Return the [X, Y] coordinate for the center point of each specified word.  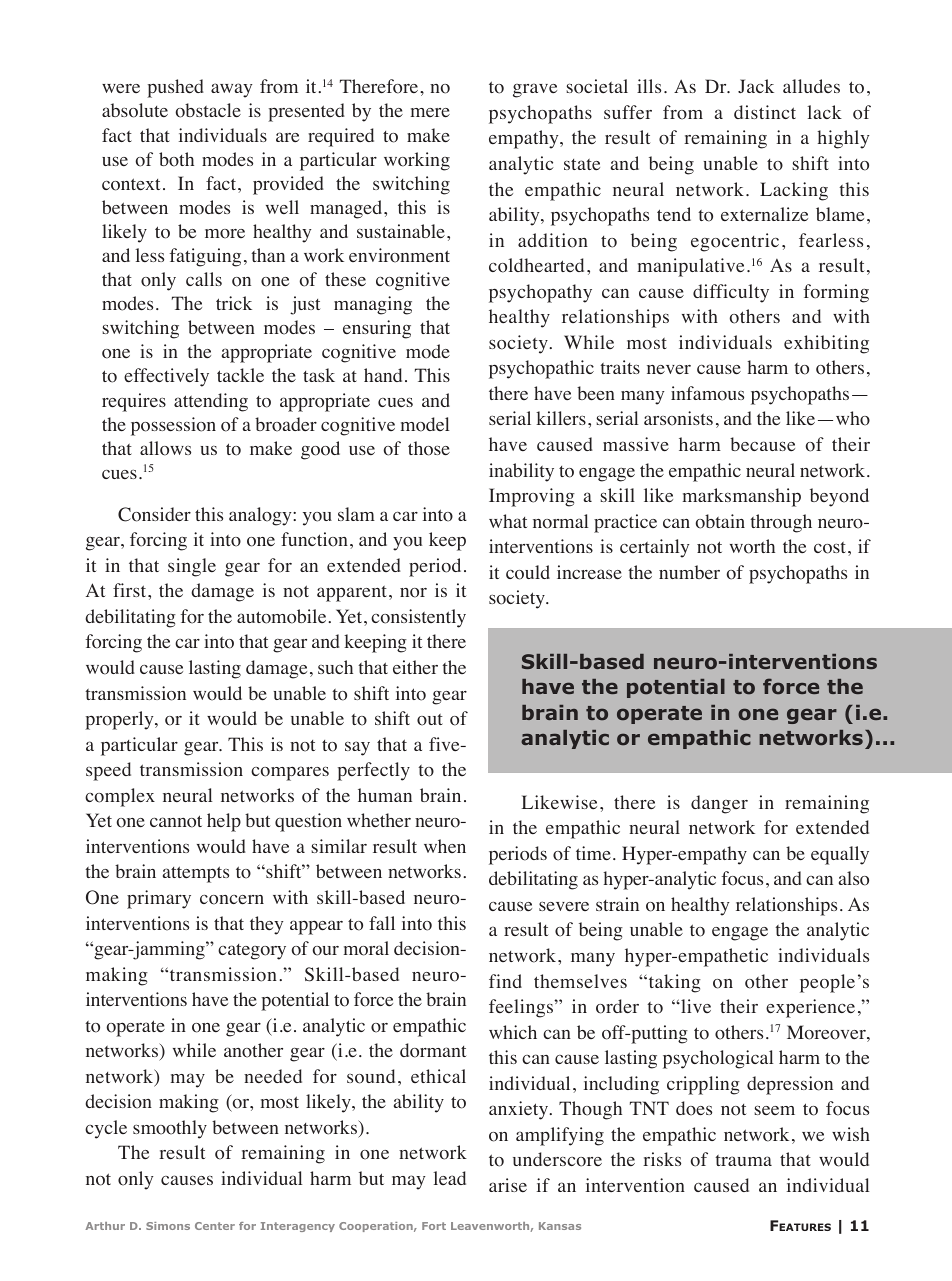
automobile [283, 616]
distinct [765, 112]
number [689, 572]
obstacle [208, 110]
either [415, 667]
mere [430, 112]
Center [215, 1226]
